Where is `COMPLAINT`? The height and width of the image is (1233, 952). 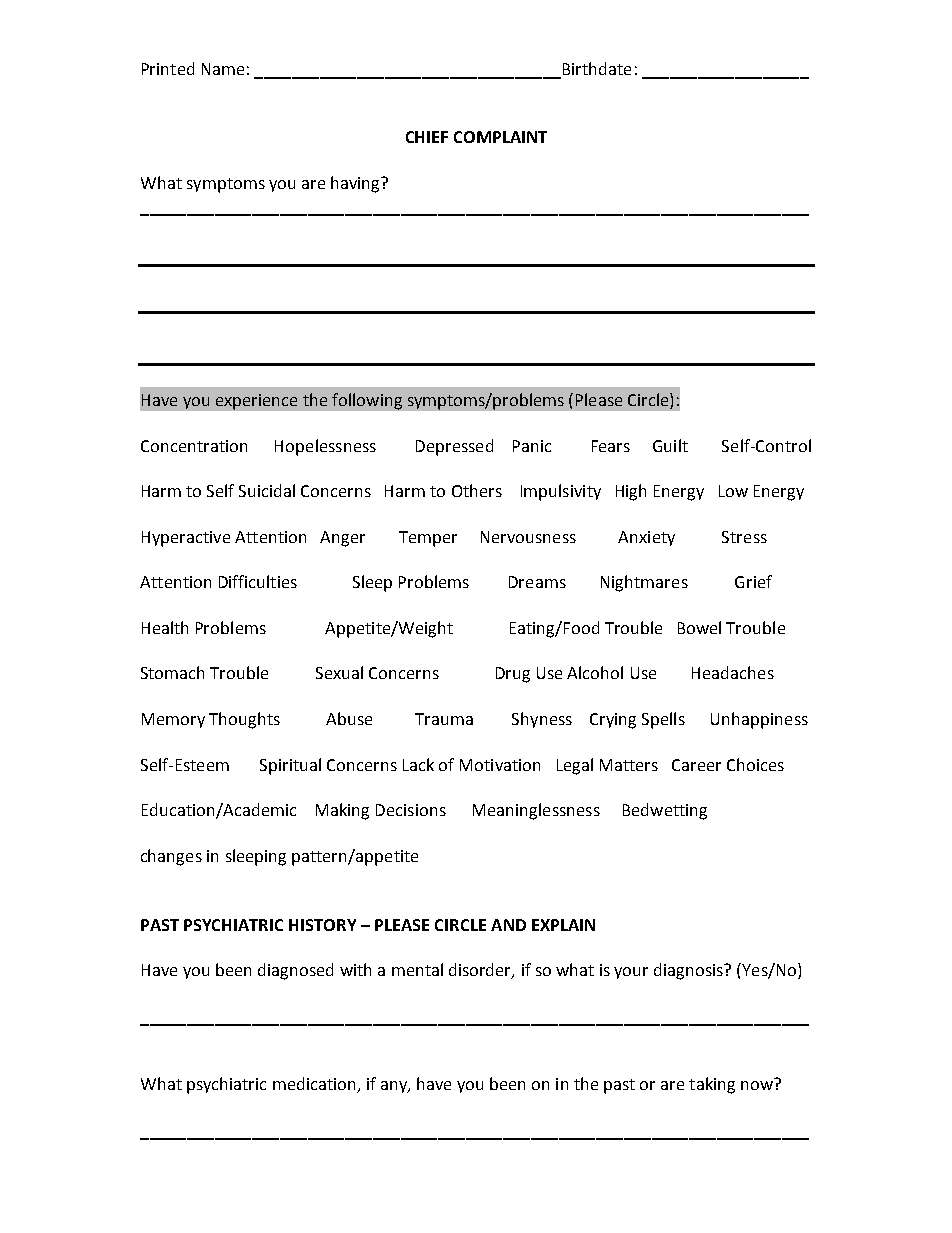 COMPLAINT is located at coordinates (500, 137).
